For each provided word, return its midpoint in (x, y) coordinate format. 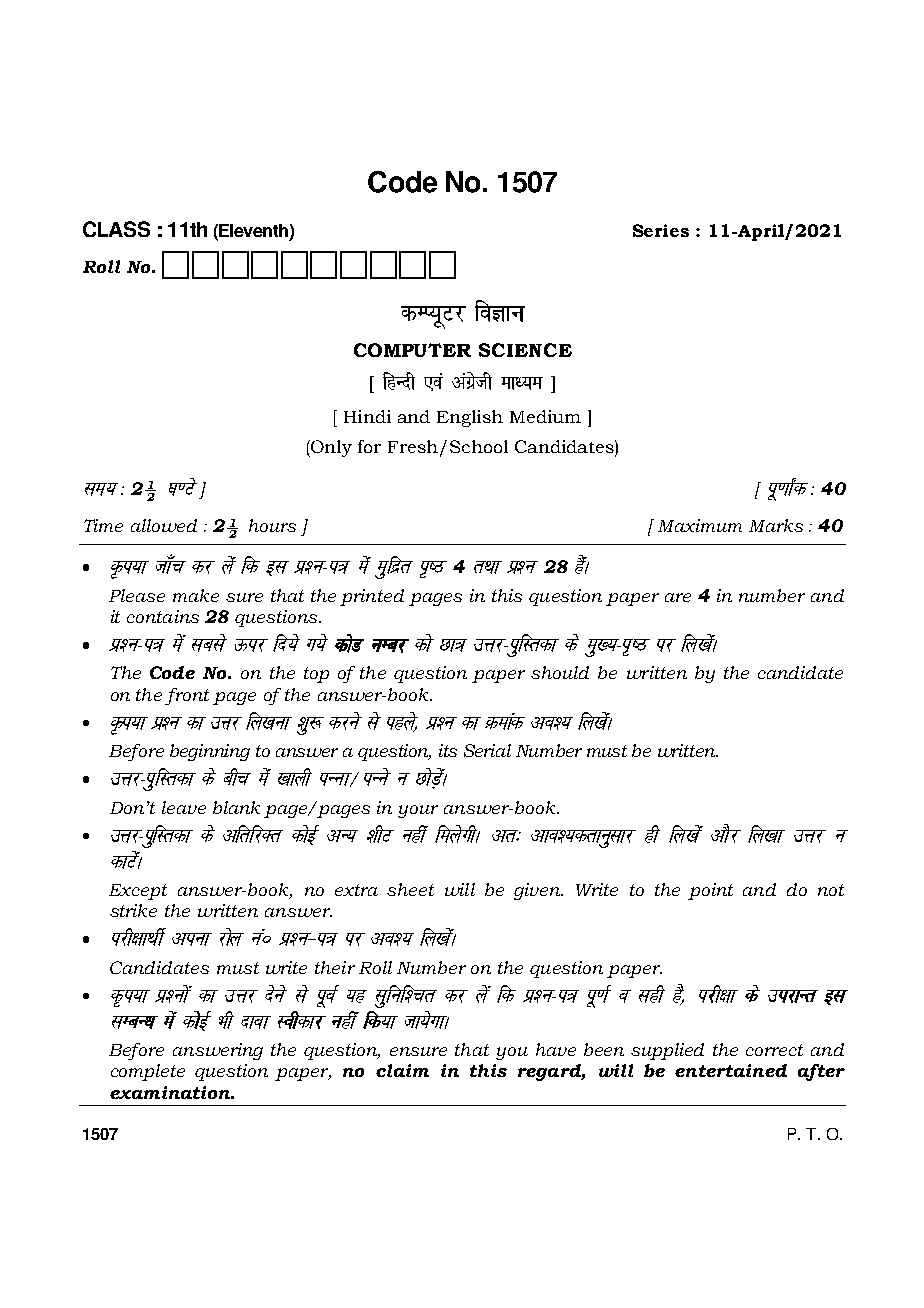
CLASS (116, 229)
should (560, 672)
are (678, 597)
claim (402, 1070)
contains (163, 616)
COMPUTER (412, 350)
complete (148, 1072)
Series (661, 230)
